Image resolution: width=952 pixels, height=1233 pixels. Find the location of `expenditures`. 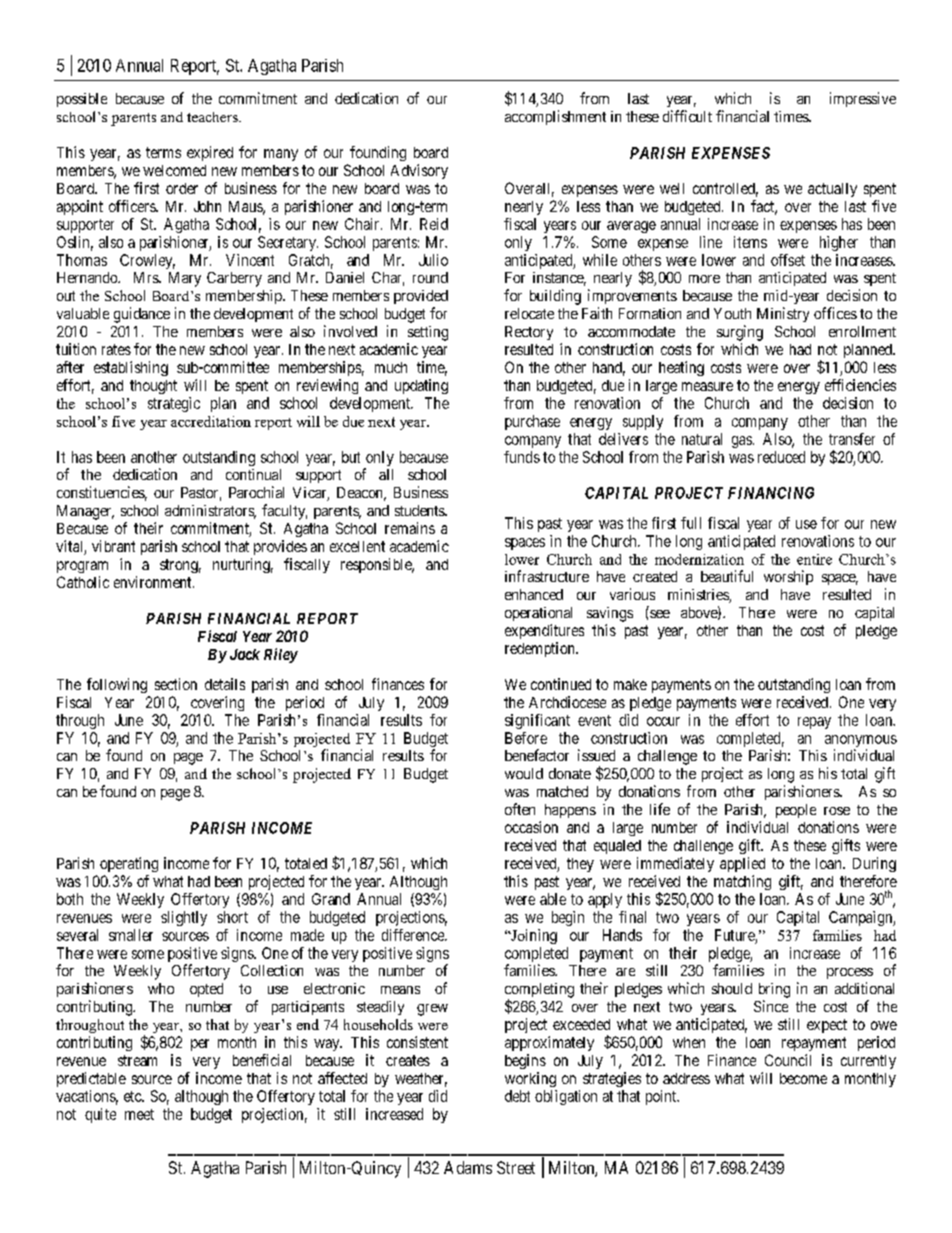

expenditures is located at coordinates (544, 631).
